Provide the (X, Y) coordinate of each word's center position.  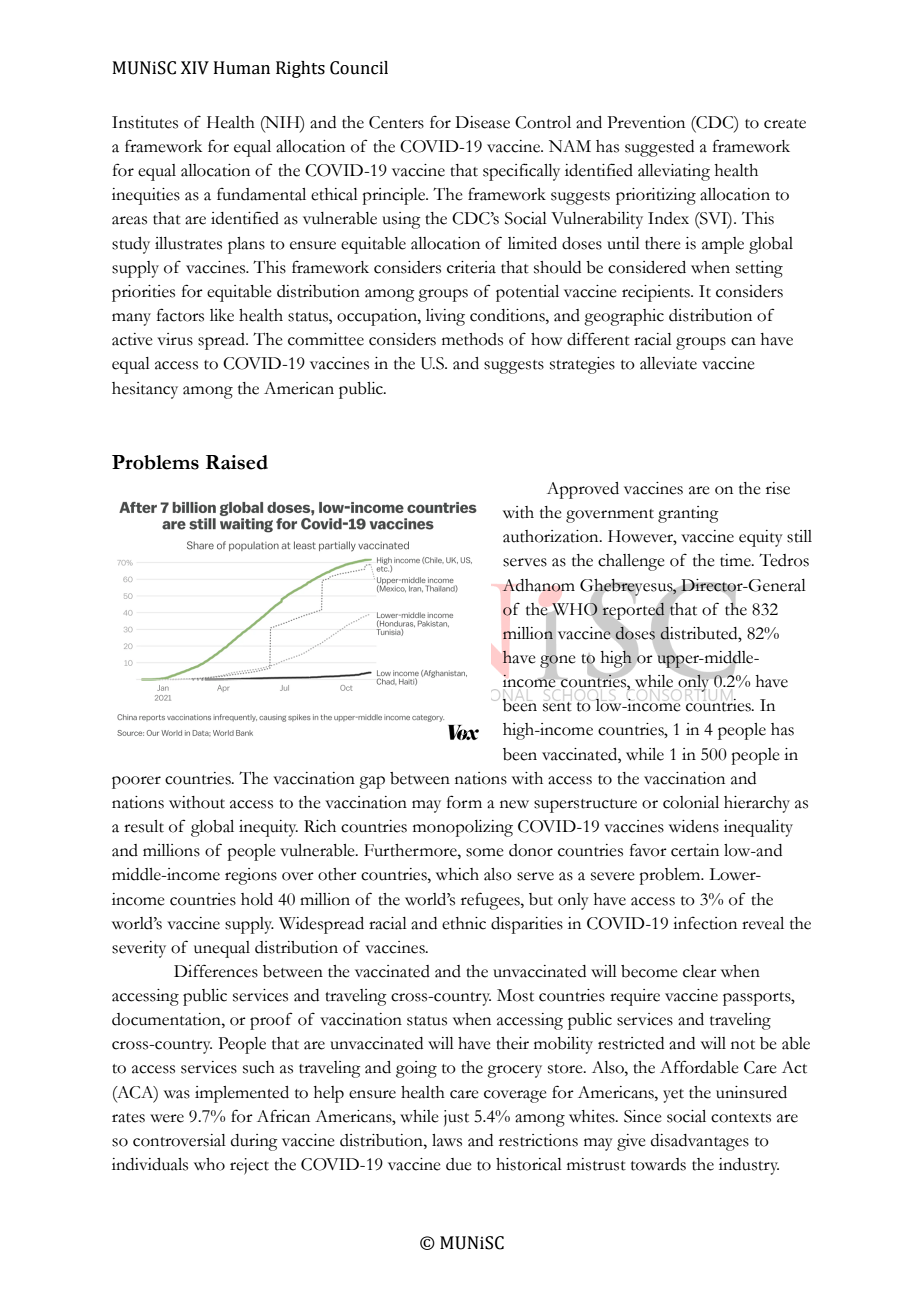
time (736, 560)
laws (447, 1140)
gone (558, 661)
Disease (482, 122)
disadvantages (700, 1142)
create (785, 124)
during (254, 1142)
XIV (195, 68)
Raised (237, 462)
